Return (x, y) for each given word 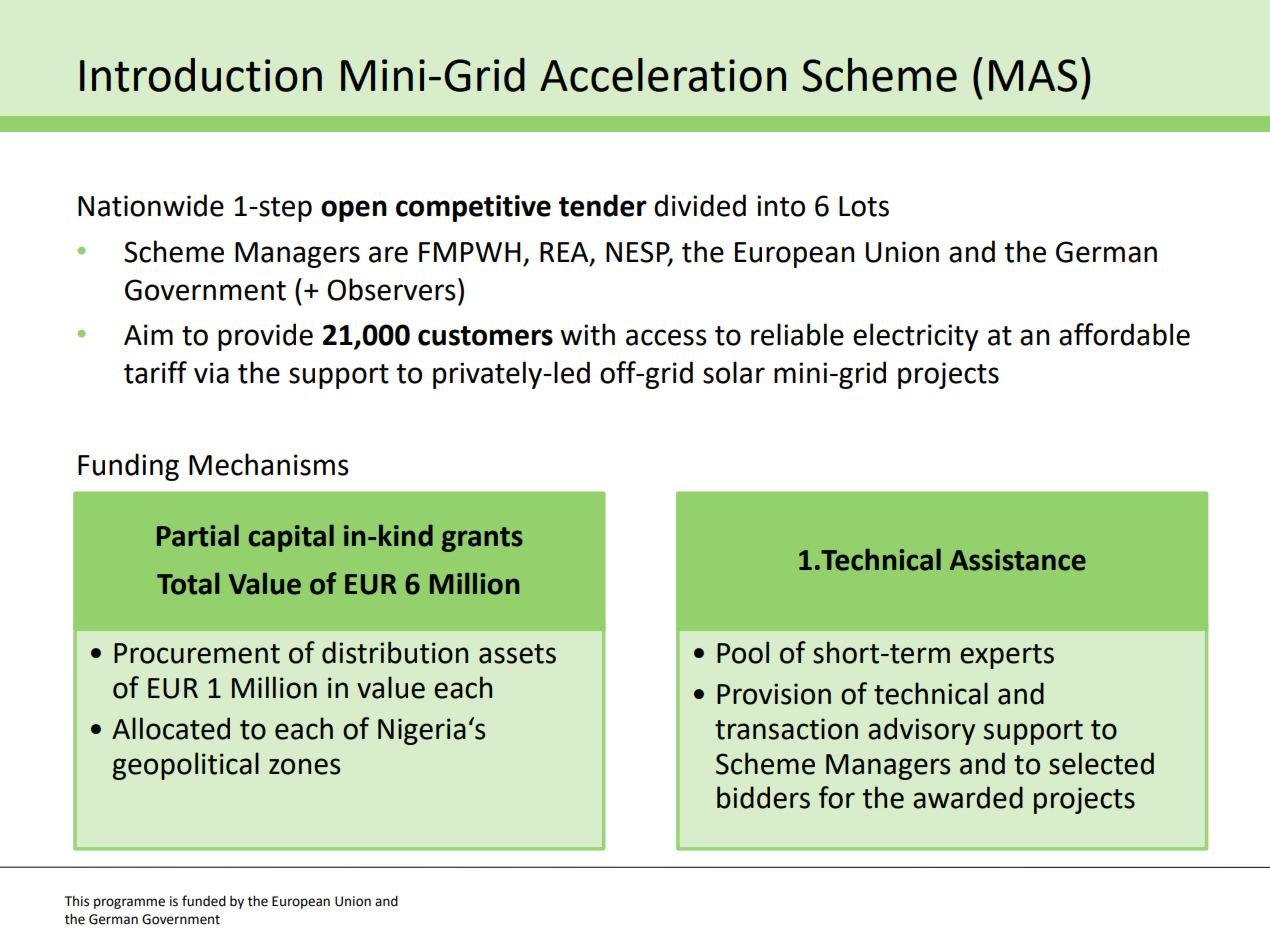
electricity (915, 337)
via (211, 373)
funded (204, 901)
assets (517, 654)
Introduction (201, 75)
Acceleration (663, 75)
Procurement (197, 653)
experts (1007, 656)
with (588, 334)
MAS (1033, 75)
